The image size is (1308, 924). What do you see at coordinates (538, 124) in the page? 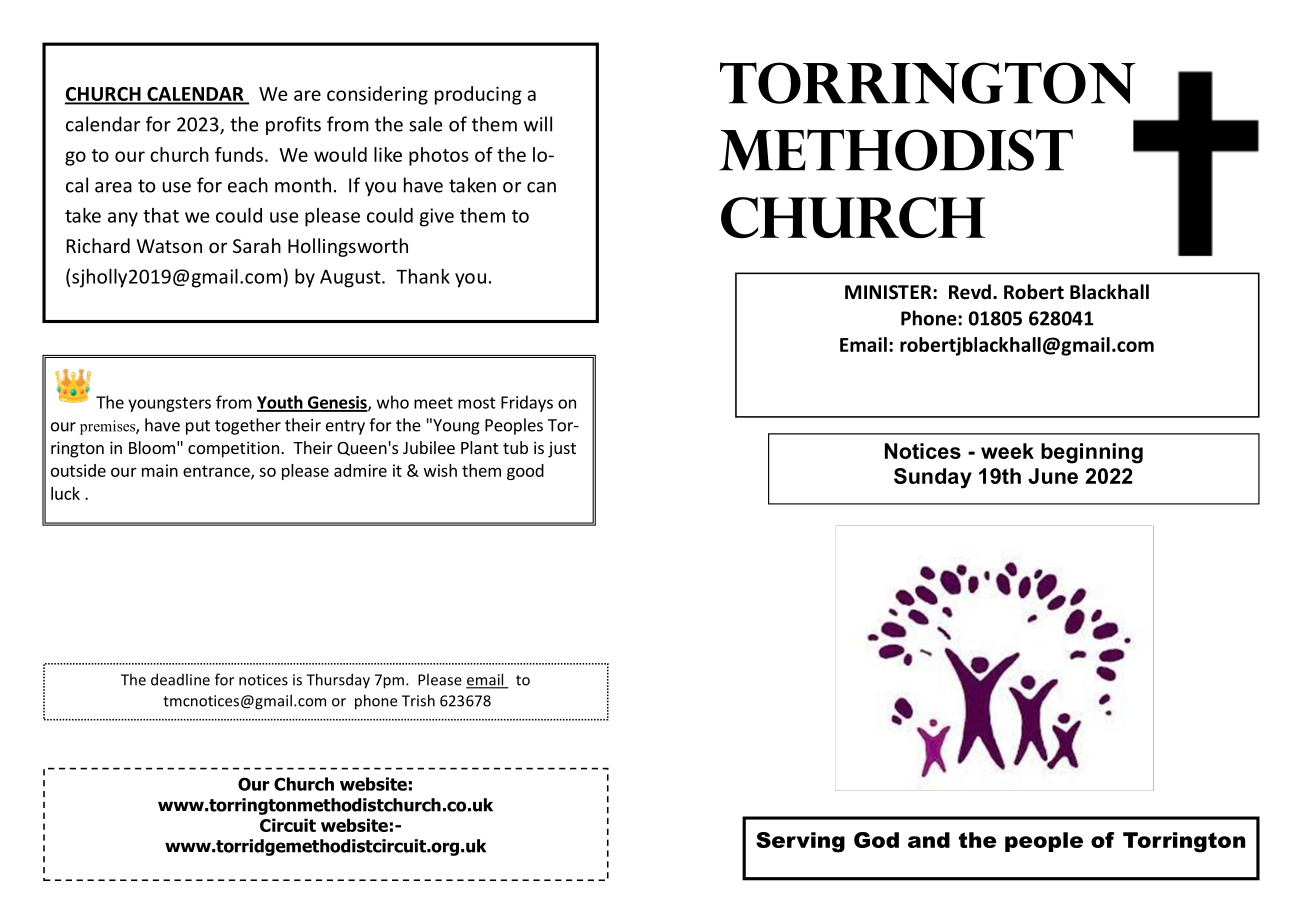
I see `will` at bounding box center [538, 124].
